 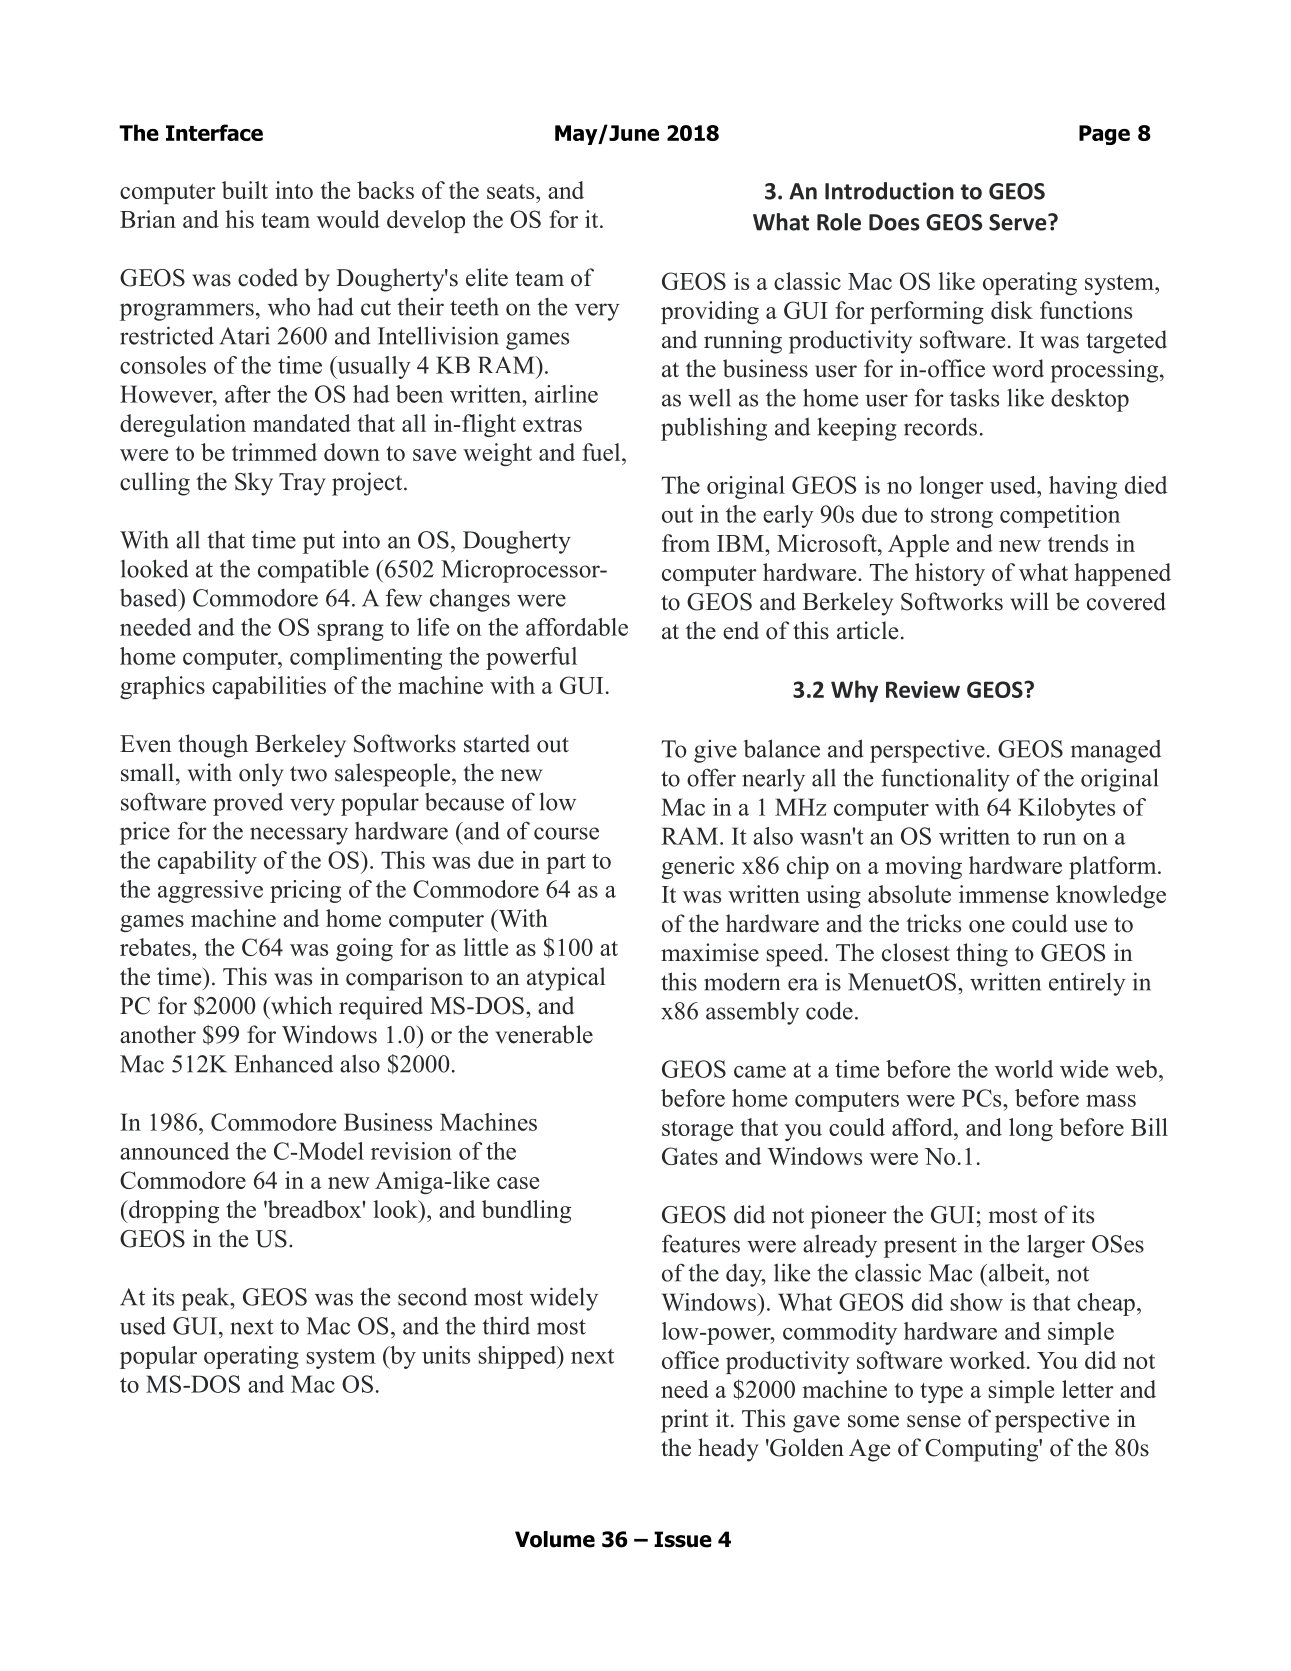 I want to click on venerable, so click(x=544, y=1034).
